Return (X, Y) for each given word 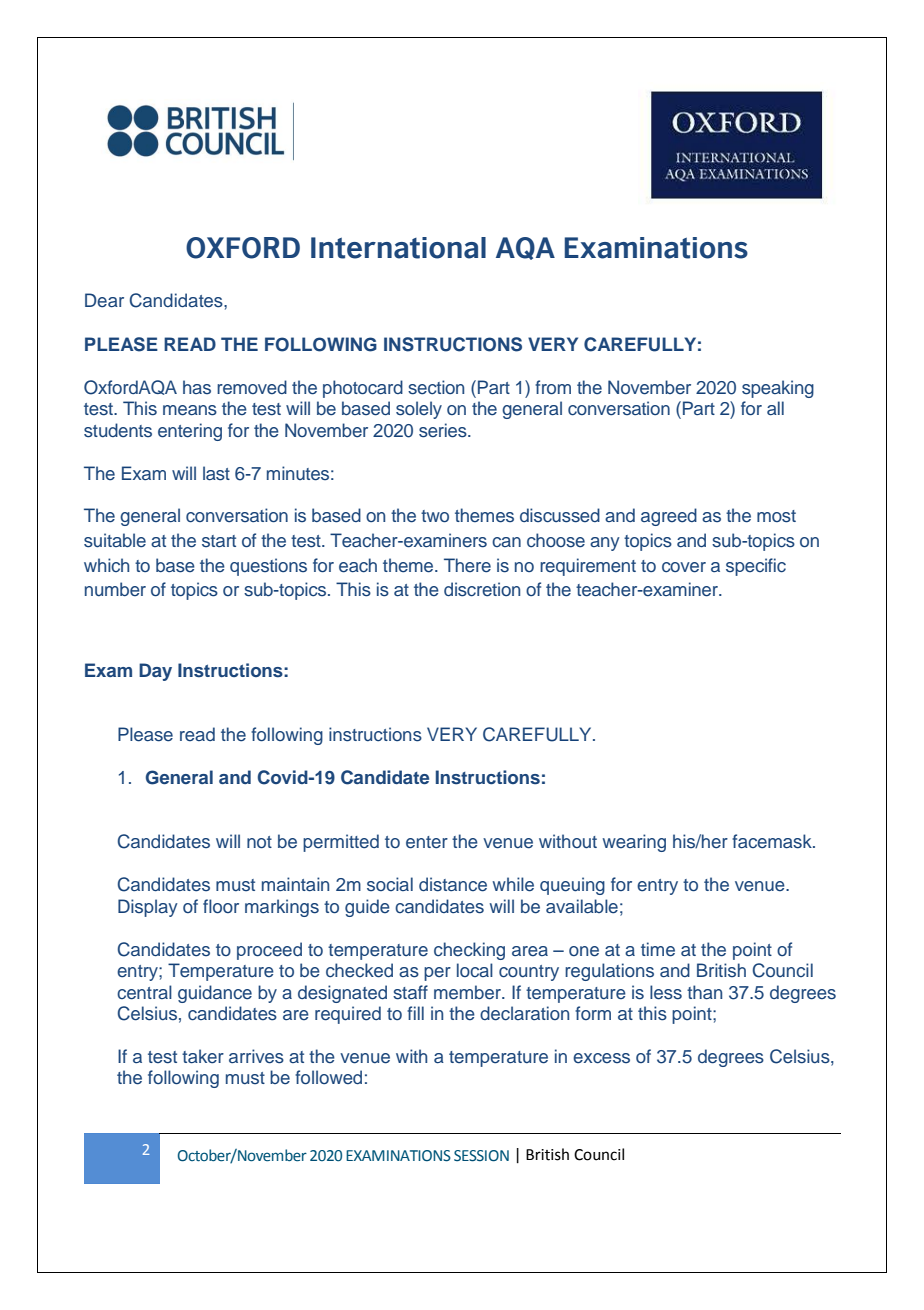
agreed (669, 517)
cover (684, 567)
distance (453, 884)
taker (203, 1056)
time (658, 949)
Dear (104, 300)
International (398, 248)
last (216, 473)
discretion (482, 589)
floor (221, 906)
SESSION (481, 1156)
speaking (778, 389)
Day (155, 672)
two (435, 516)
